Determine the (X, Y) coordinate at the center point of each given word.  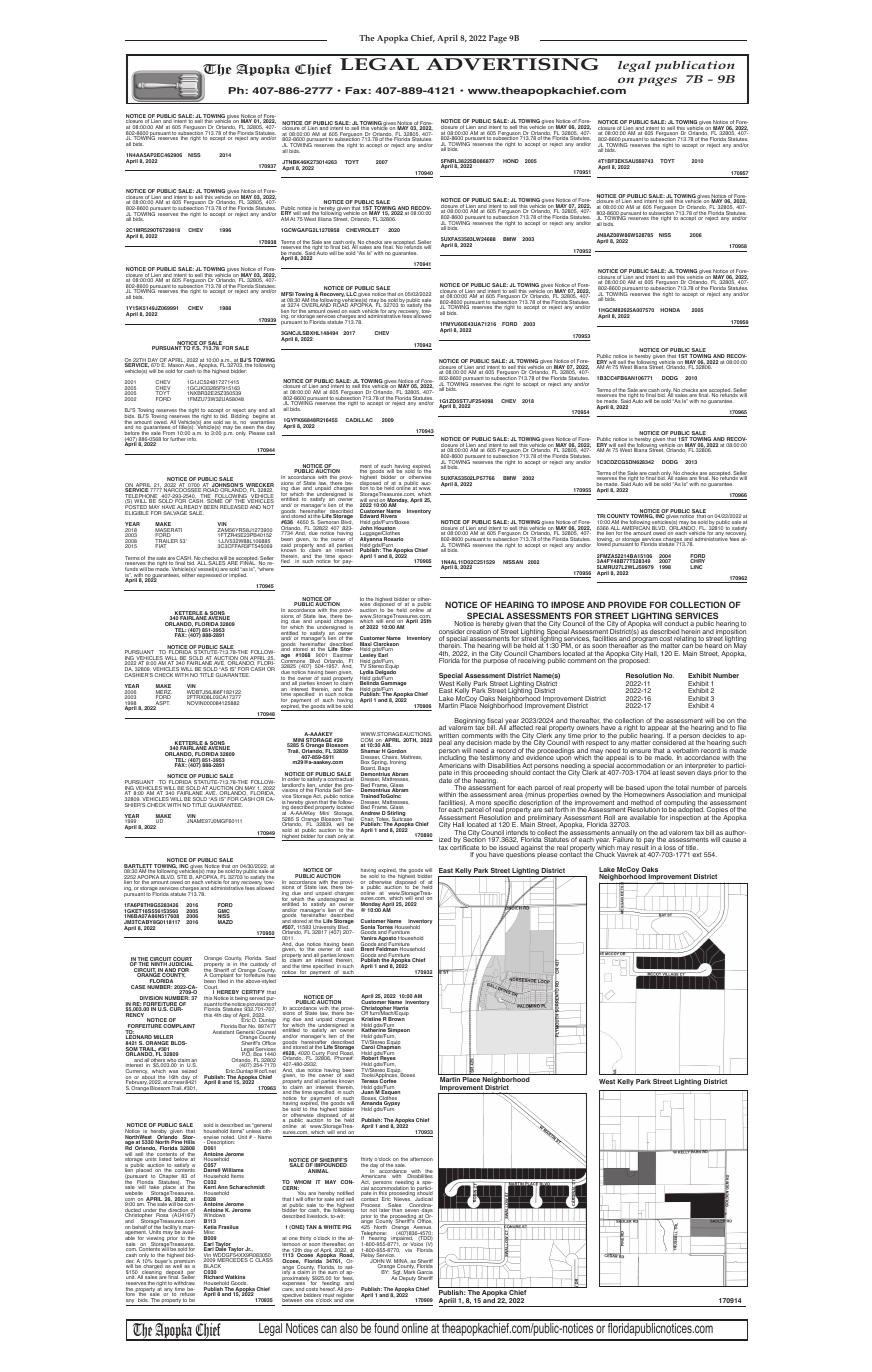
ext (697, 854)
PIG (346, 1227)
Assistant (223, 1032)
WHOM (301, 1183)
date (445, 779)
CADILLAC (359, 420)
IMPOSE (567, 604)
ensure (640, 752)
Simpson (398, 1031)
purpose (495, 661)
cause (731, 840)
